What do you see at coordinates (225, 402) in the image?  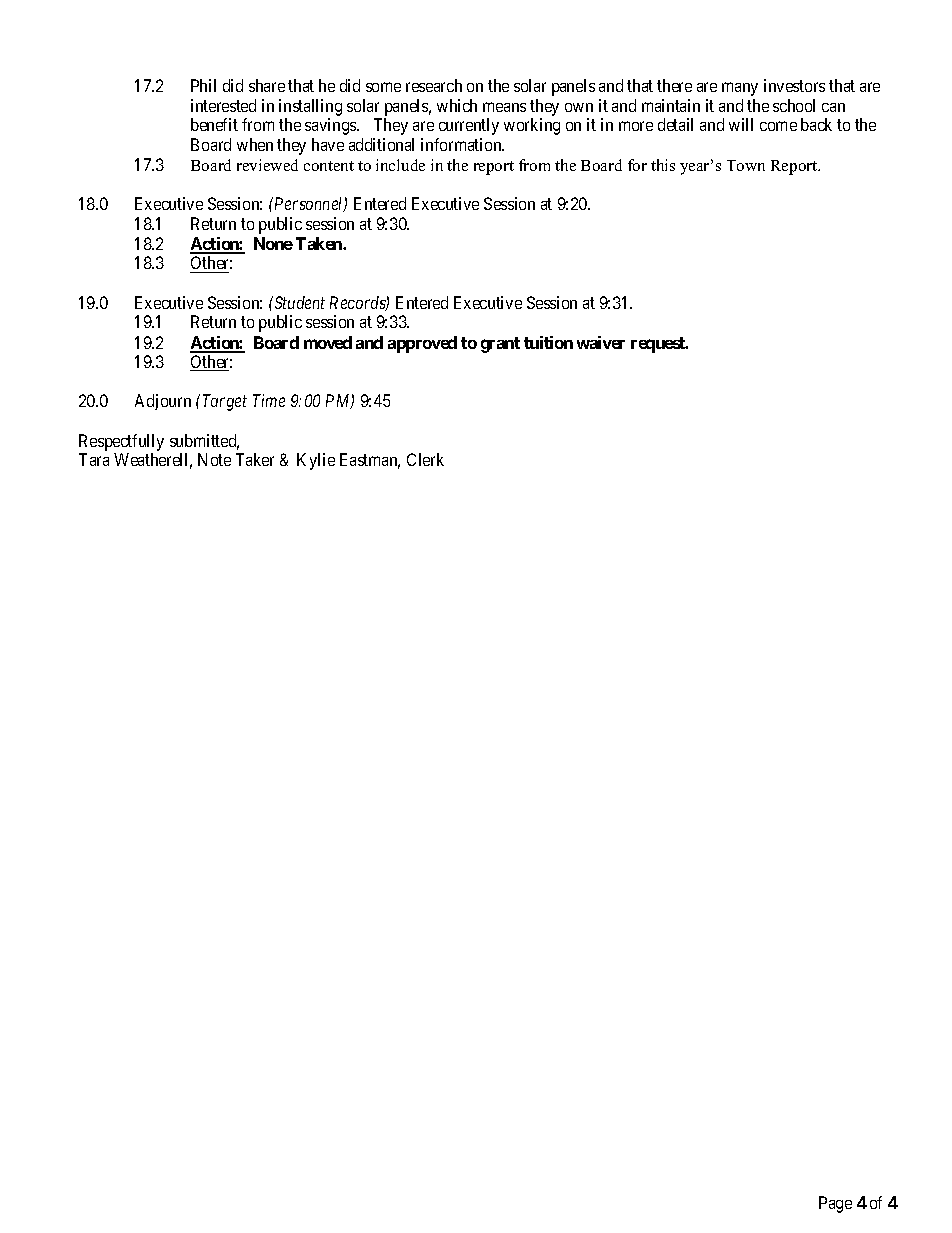 I see `Target` at bounding box center [225, 402].
